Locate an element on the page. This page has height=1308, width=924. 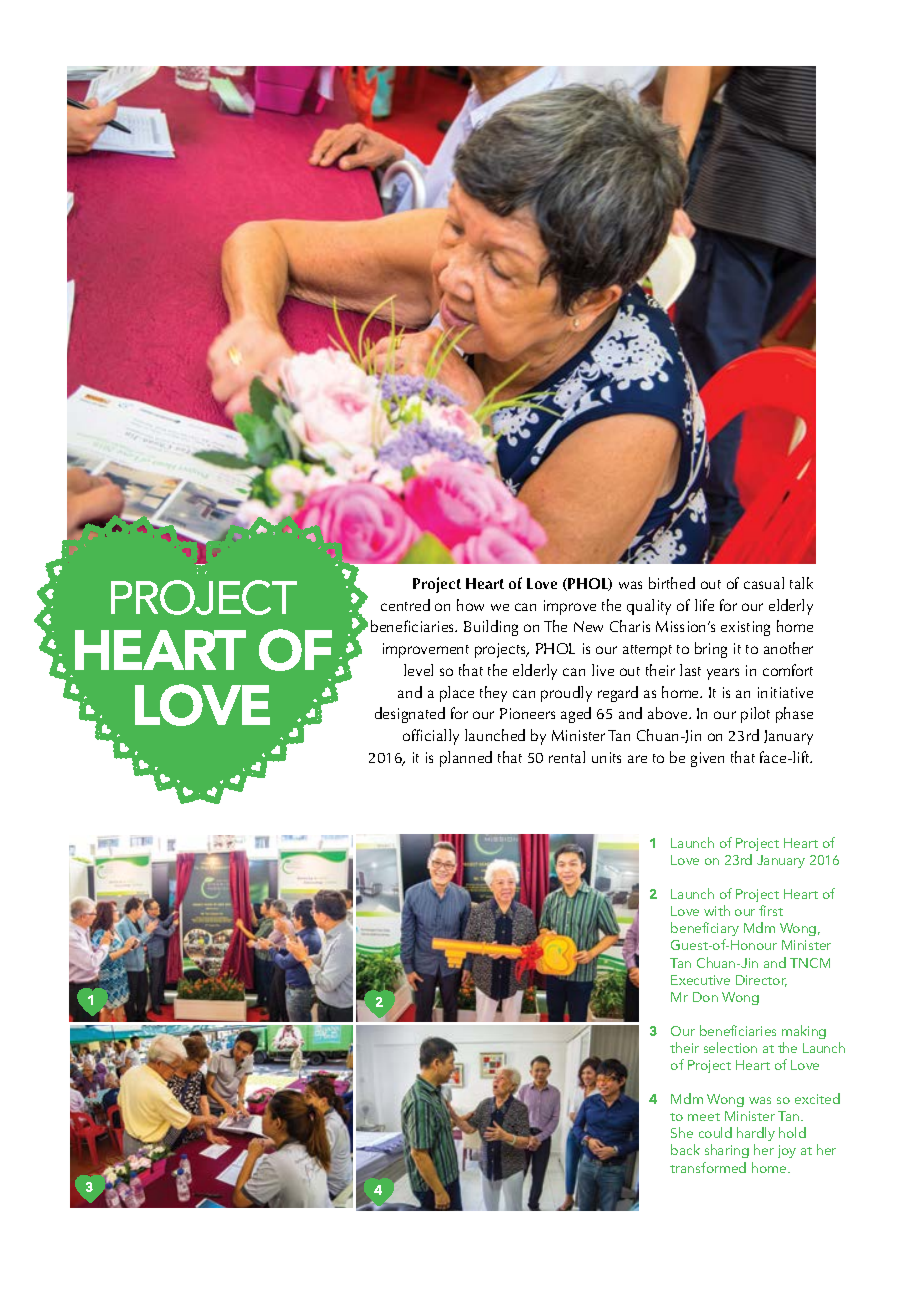
how is located at coordinates (470, 605).
